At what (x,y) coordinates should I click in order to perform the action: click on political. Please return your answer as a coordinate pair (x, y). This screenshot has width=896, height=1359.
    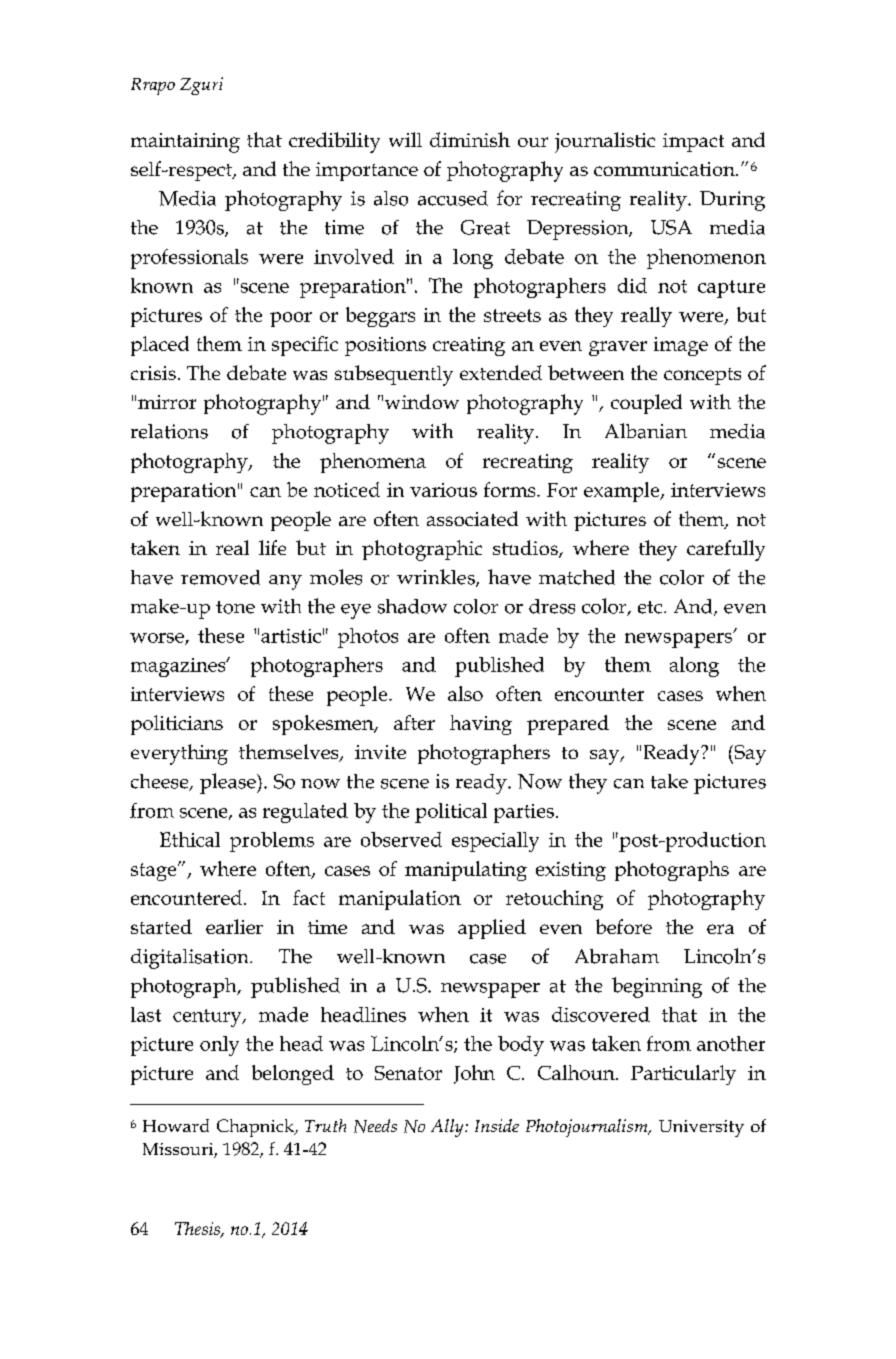
    Looking at the image, I should click on (451, 813).
